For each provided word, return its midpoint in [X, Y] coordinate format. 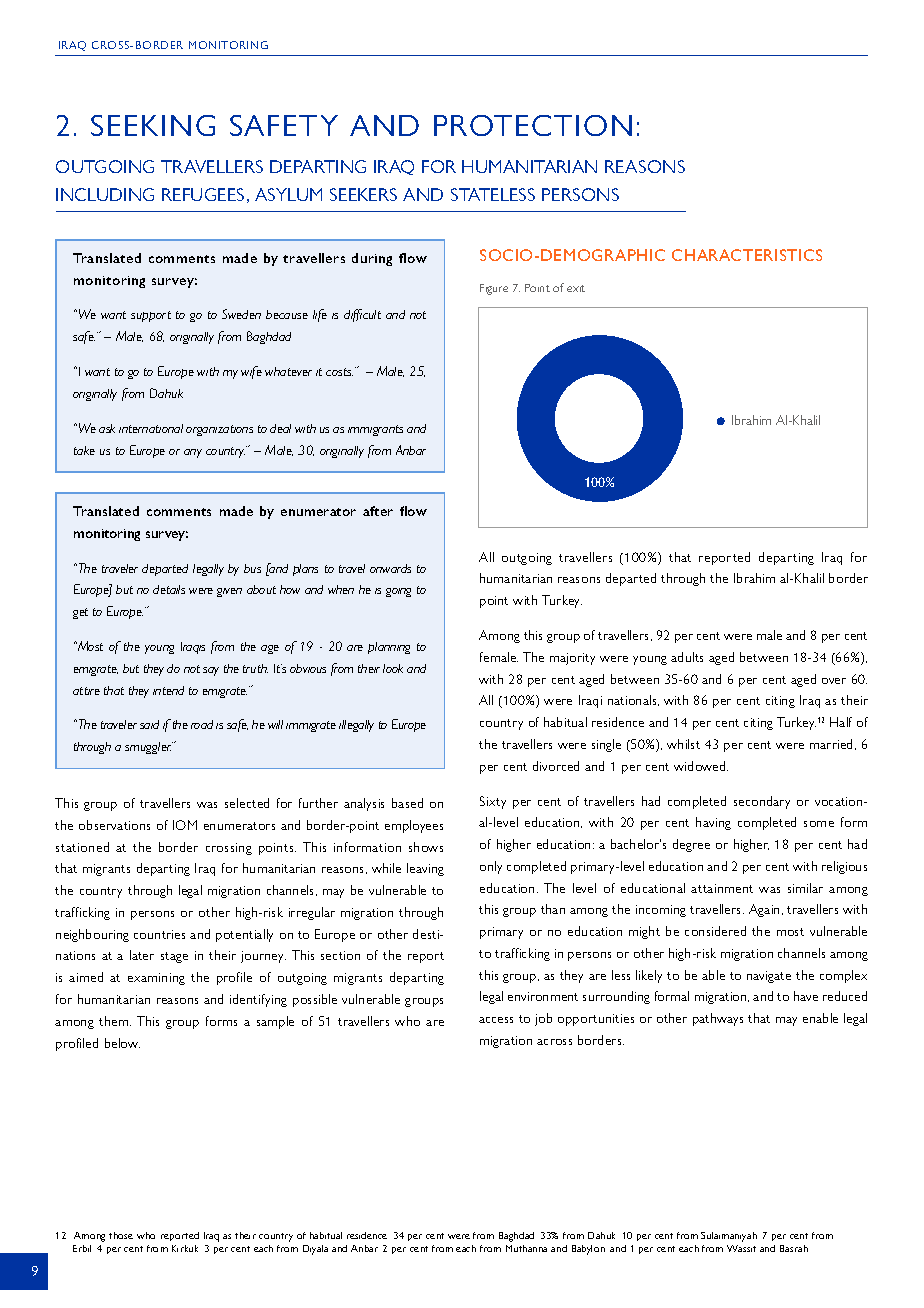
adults [687, 657]
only [491, 867]
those [121, 1235]
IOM [185, 825]
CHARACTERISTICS [747, 255]
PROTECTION [533, 125]
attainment [722, 888]
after [378, 511]
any [193, 453]
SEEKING [153, 125]
